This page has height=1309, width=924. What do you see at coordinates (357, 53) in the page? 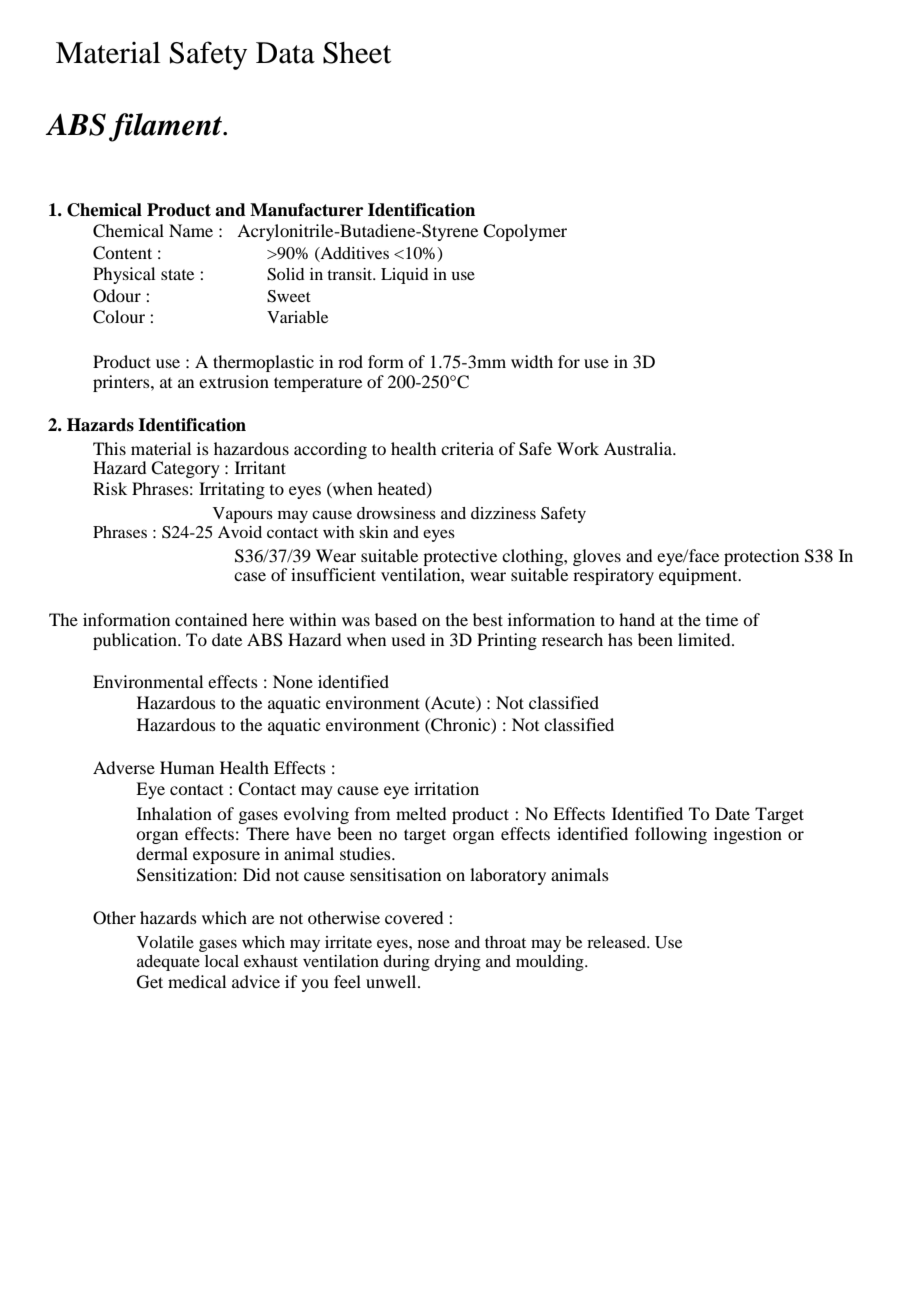
I see `Sheet` at bounding box center [357, 53].
